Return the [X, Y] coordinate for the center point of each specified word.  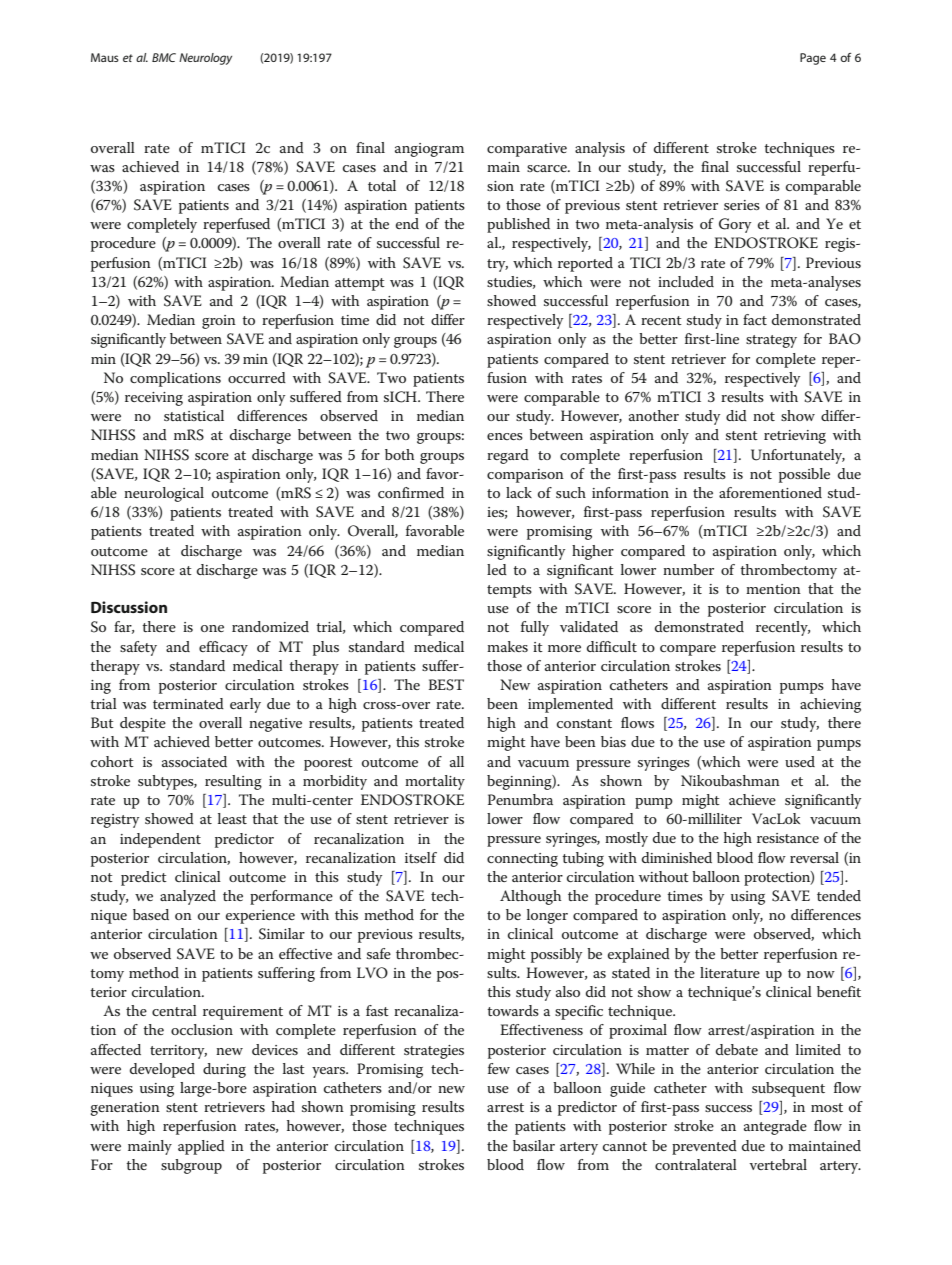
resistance [788, 838]
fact [755, 319]
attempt [360, 284]
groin [219, 322]
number [688, 569]
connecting [522, 860]
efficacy [223, 648]
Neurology [205, 59]
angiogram [429, 150]
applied [201, 1147]
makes [507, 646]
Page [813, 59]
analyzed [188, 897]
